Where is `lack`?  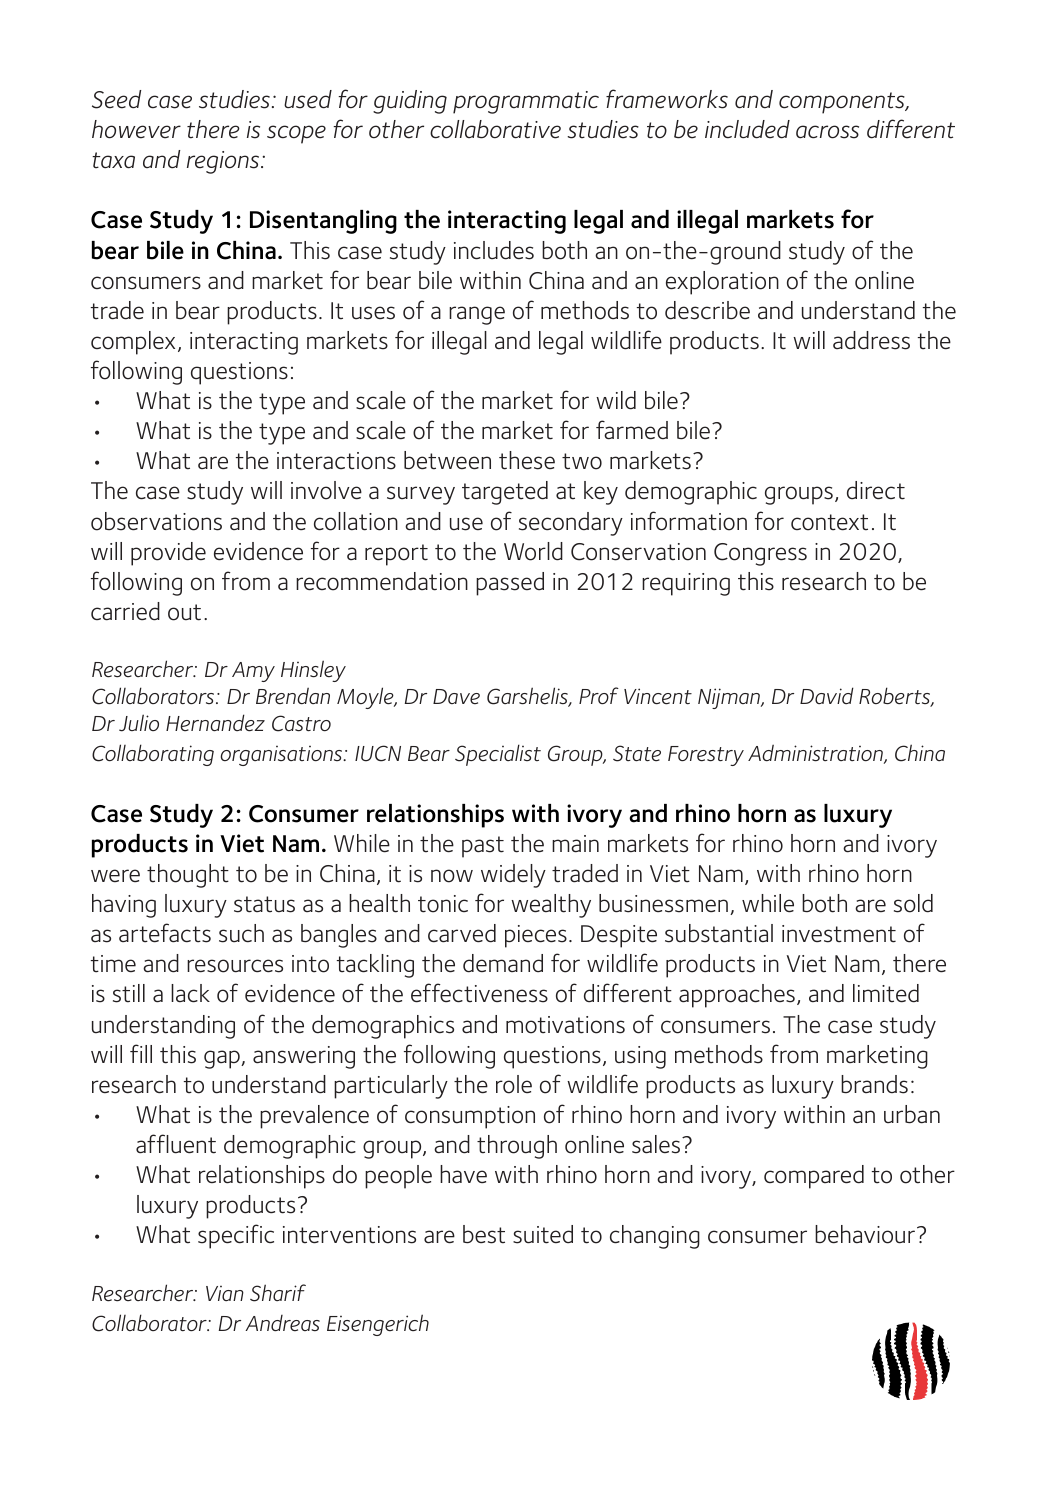 lack is located at coordinates (190, 993).
